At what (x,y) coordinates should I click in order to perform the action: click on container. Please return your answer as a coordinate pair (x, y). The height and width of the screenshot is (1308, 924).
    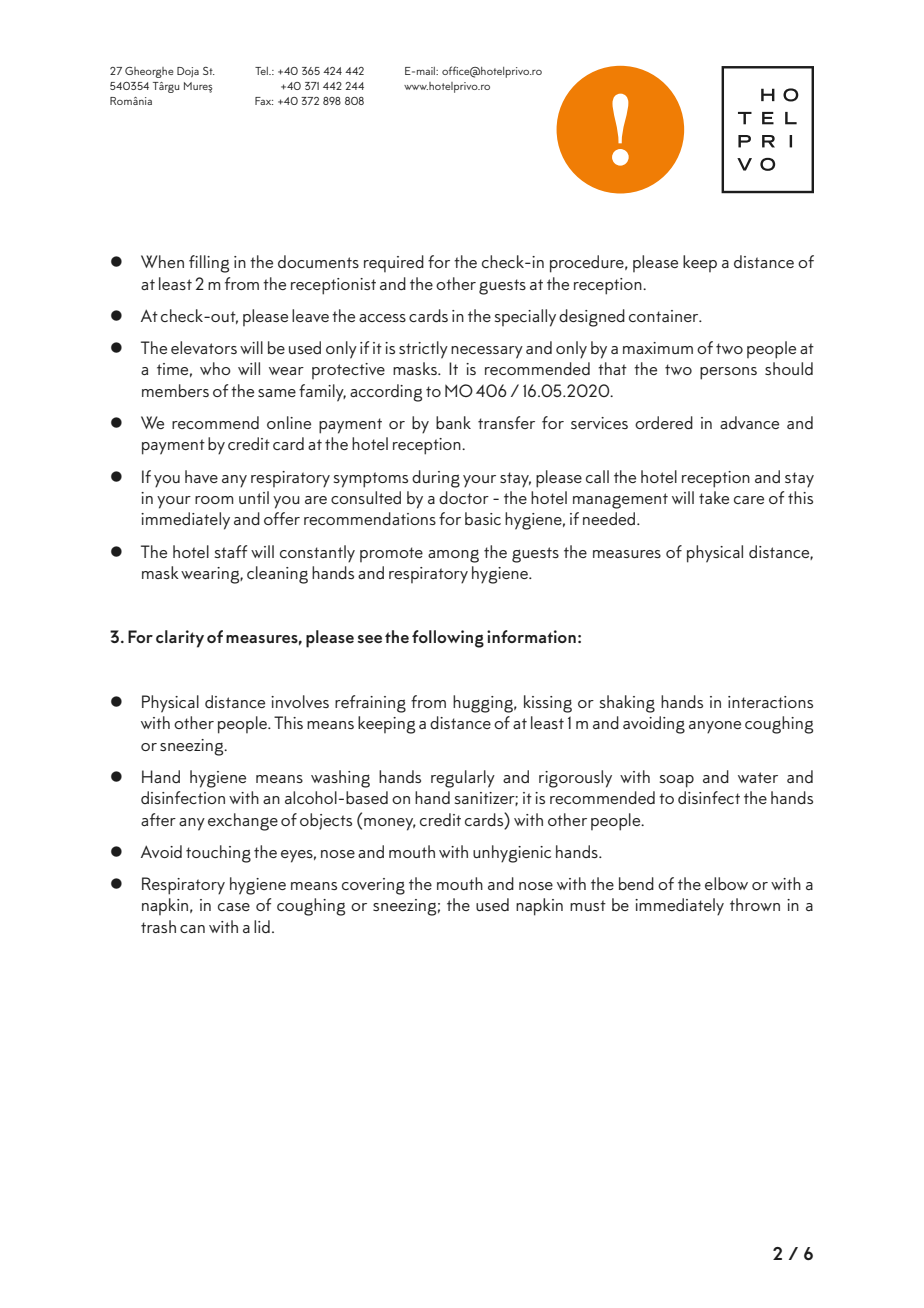
    Looking at the image, I should click on (665, 316).
